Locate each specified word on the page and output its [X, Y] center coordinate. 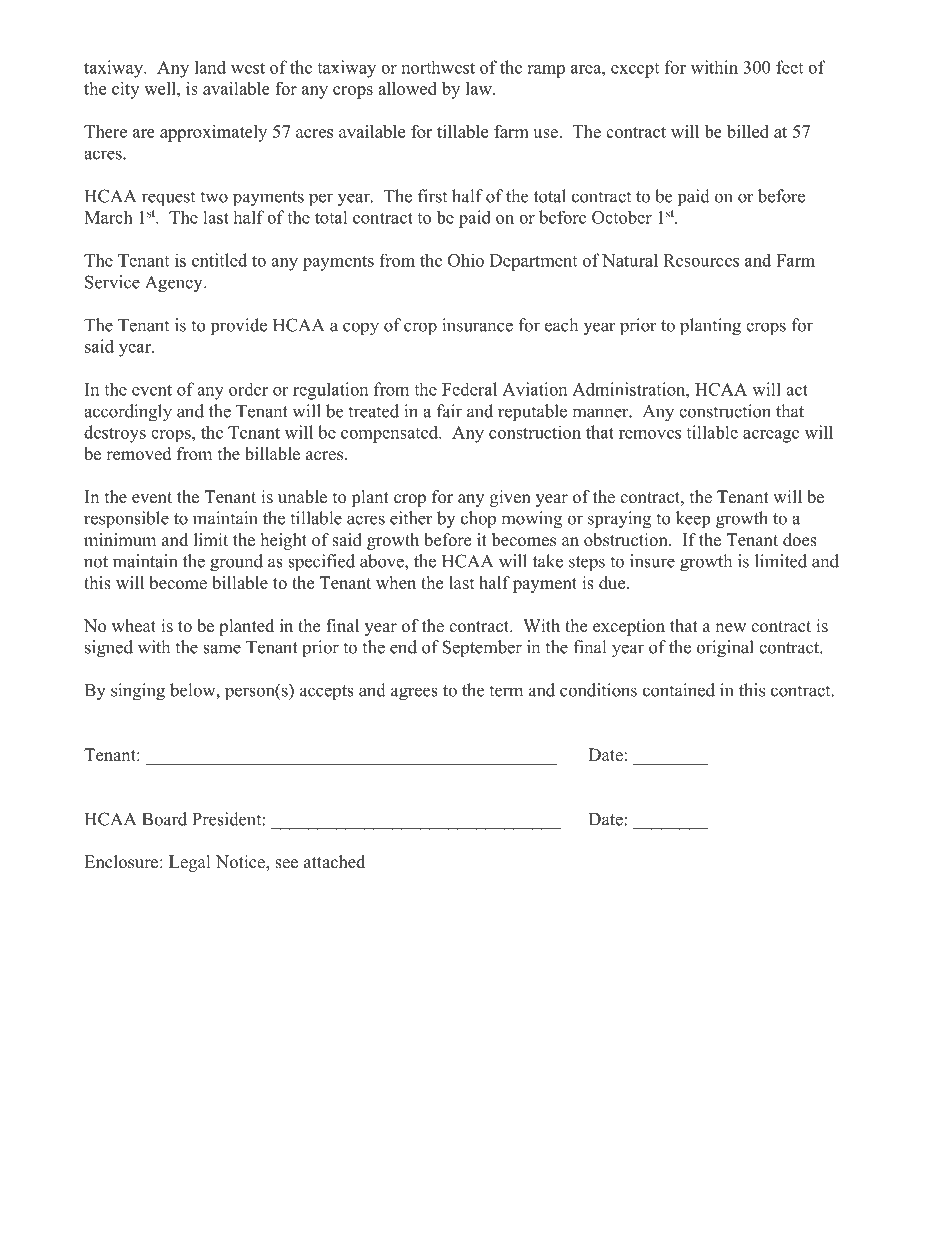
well [161, 88]
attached [334, 862]
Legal [190, 863]
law [480, 88]
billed [748, 131]
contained [679, 690]
